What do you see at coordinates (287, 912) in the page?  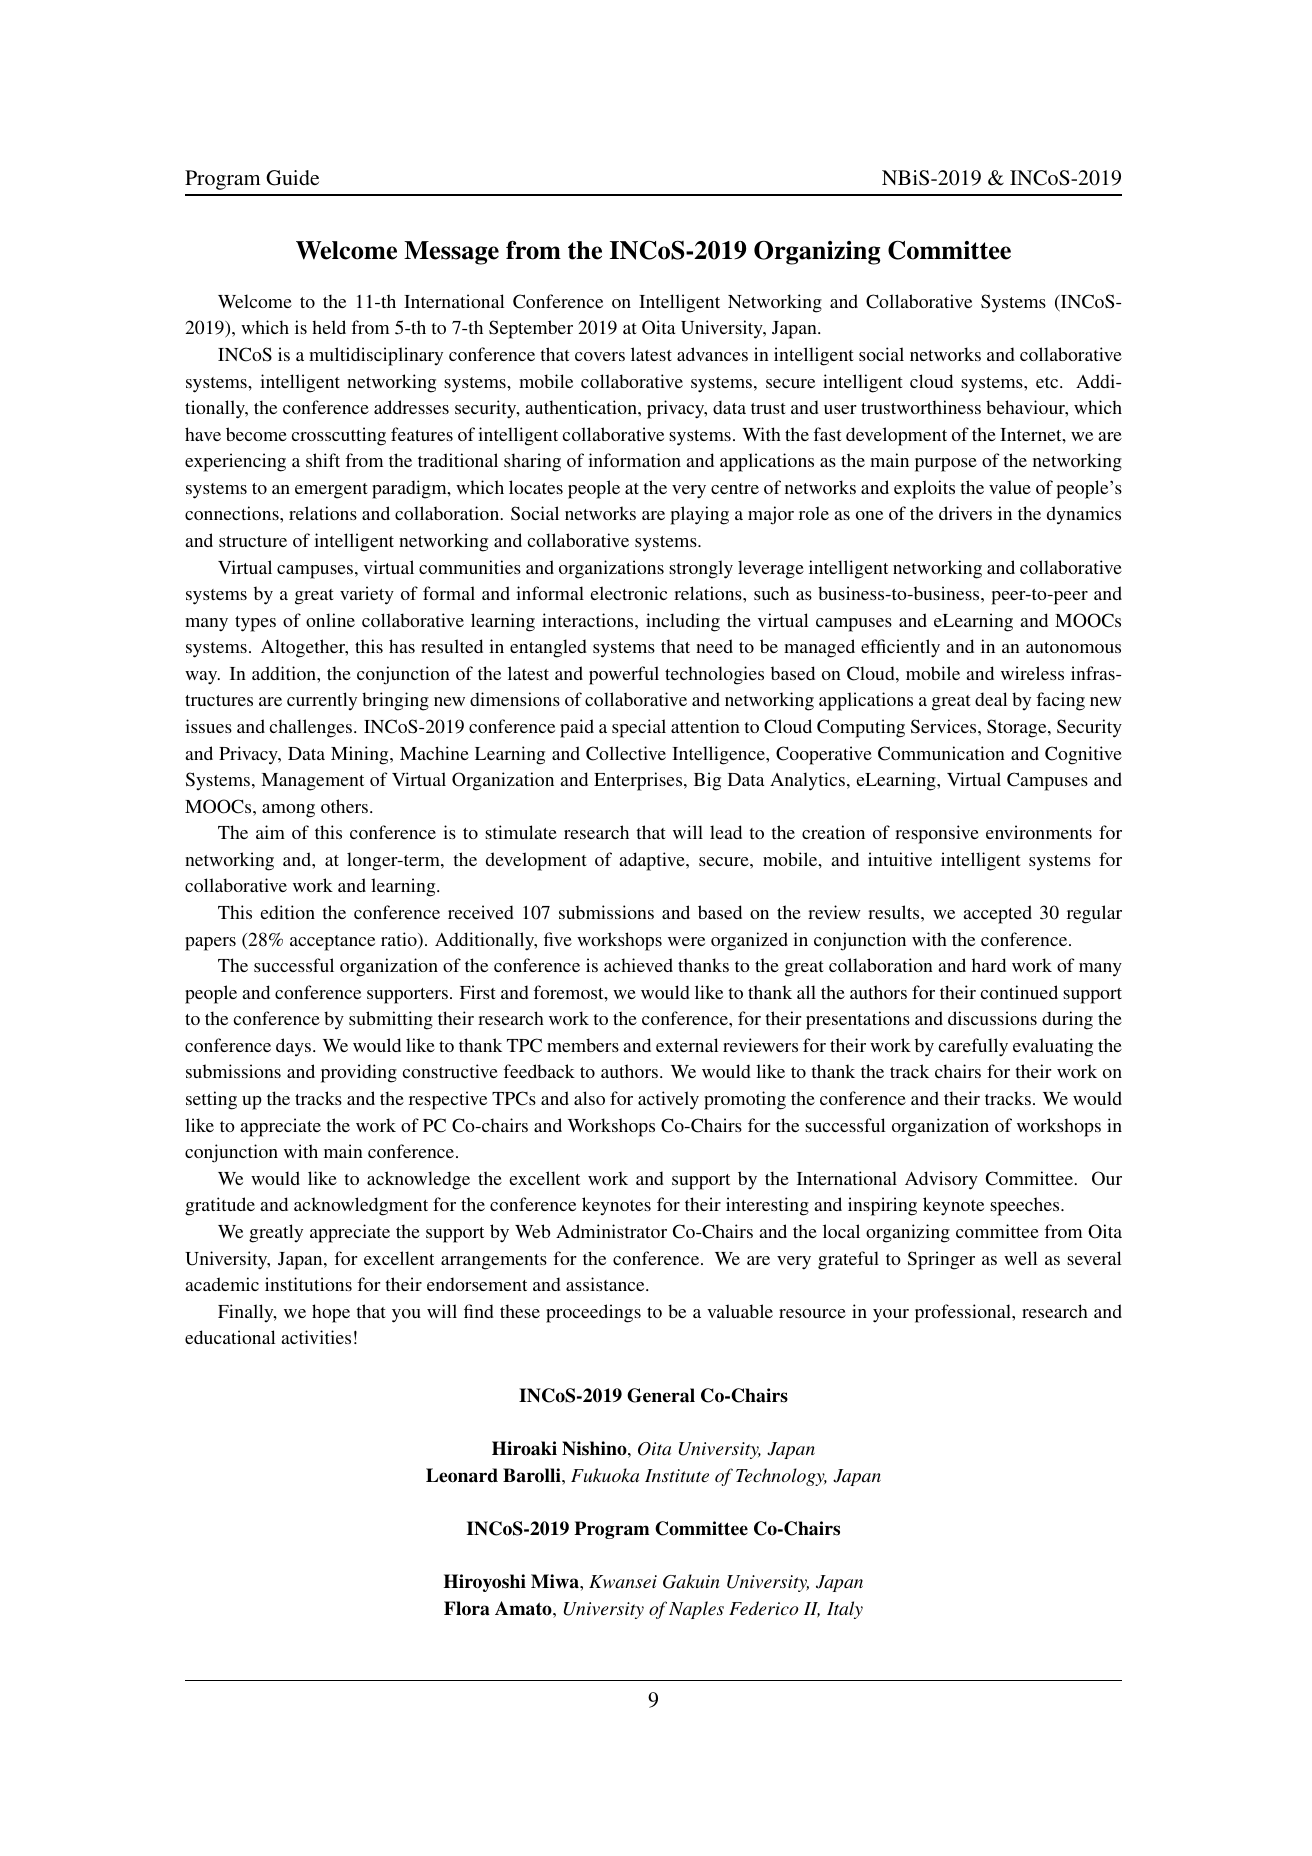 I see `edition` at bounding box center [287, 912].
